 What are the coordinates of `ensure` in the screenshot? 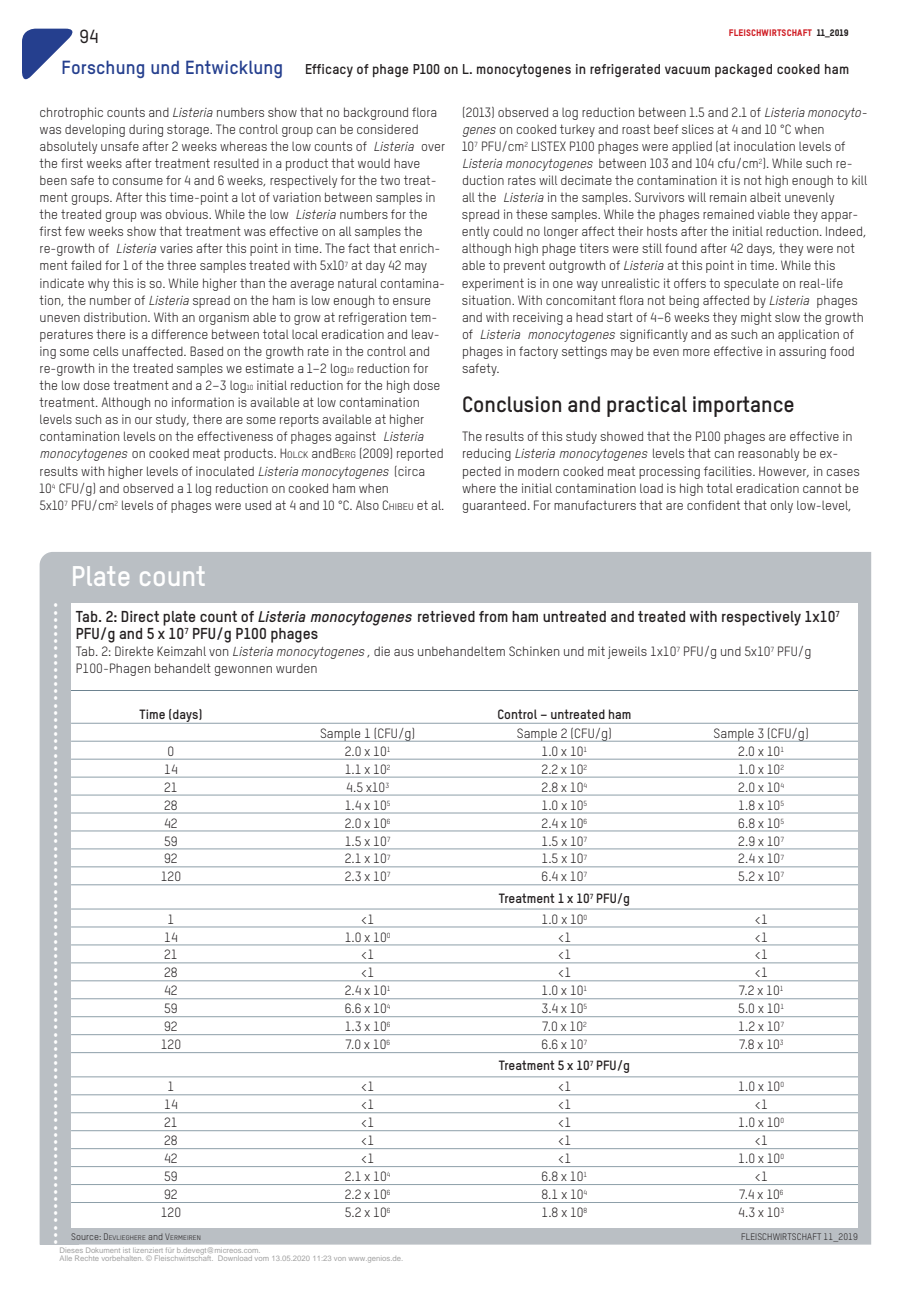 It's located at (411, 301).
